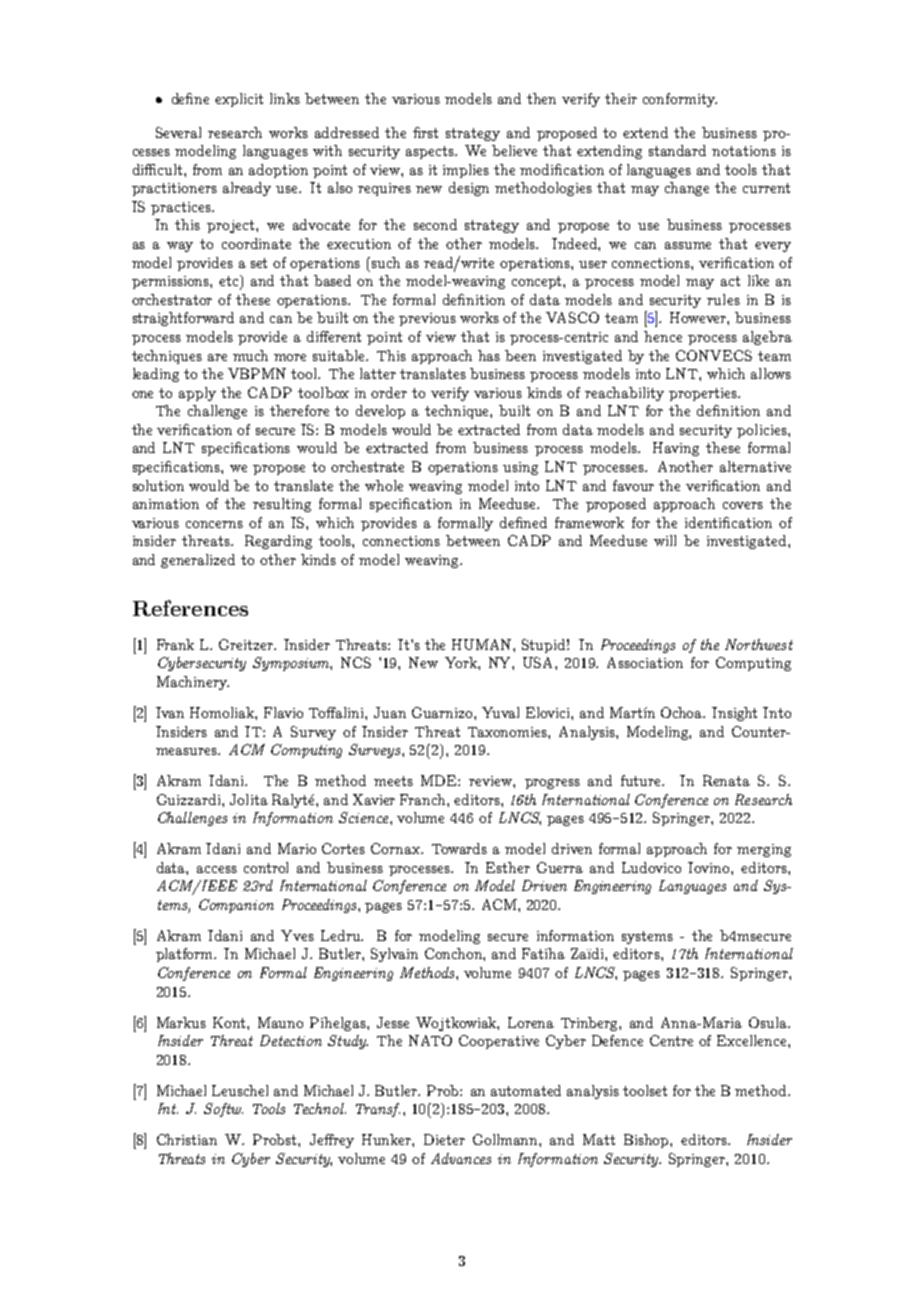  I want to click on first, so click(425, 132).
